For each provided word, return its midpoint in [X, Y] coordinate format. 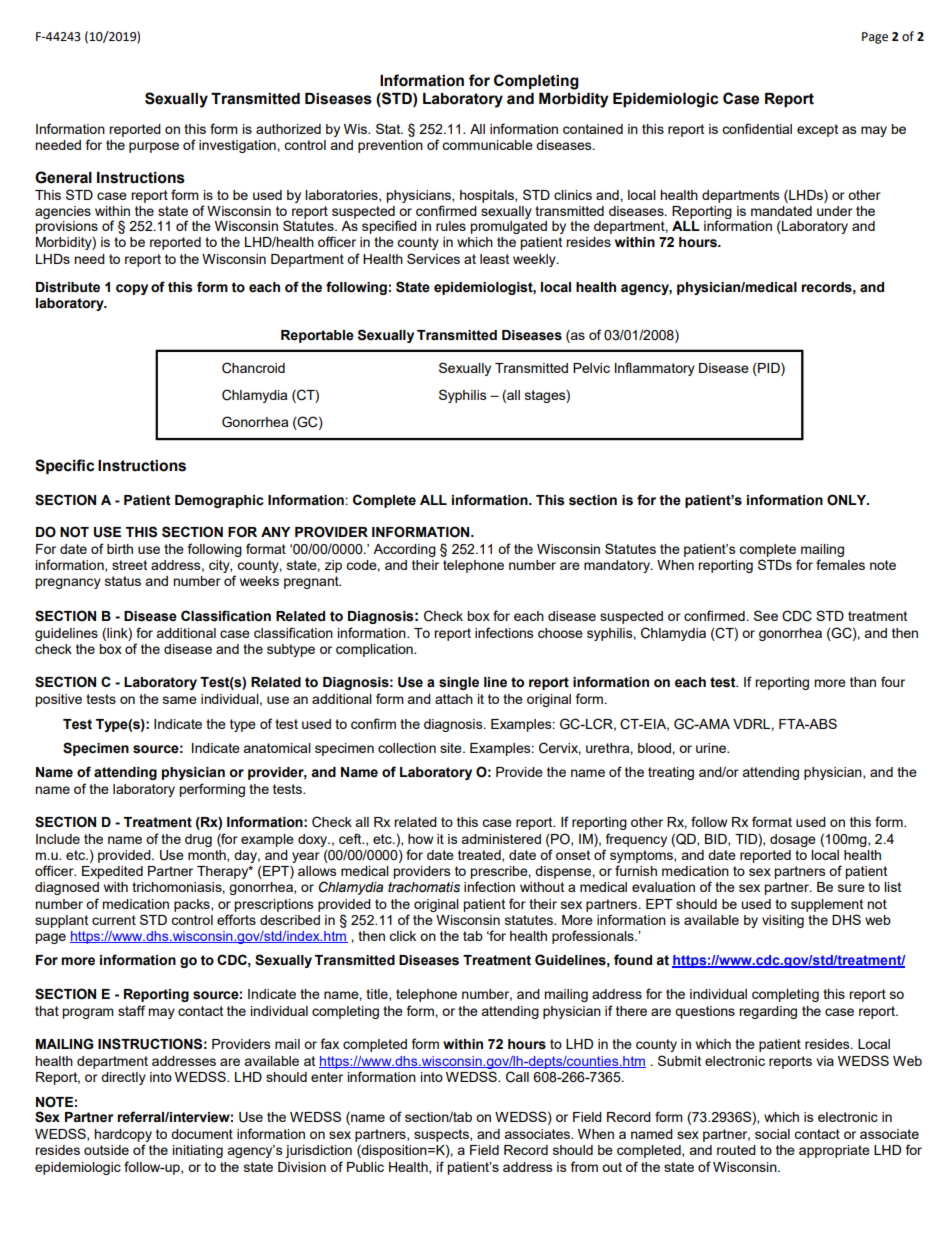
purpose [154, 147]
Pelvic [591, 368]
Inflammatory [655, 369]
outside [106, 1150]
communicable [487, 145]
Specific [64, 466]
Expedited [112, 872]
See [766, 615]
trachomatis [424, 887]
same [180, 700]
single [459, 683]
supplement [827, 905]
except [817, 130]
